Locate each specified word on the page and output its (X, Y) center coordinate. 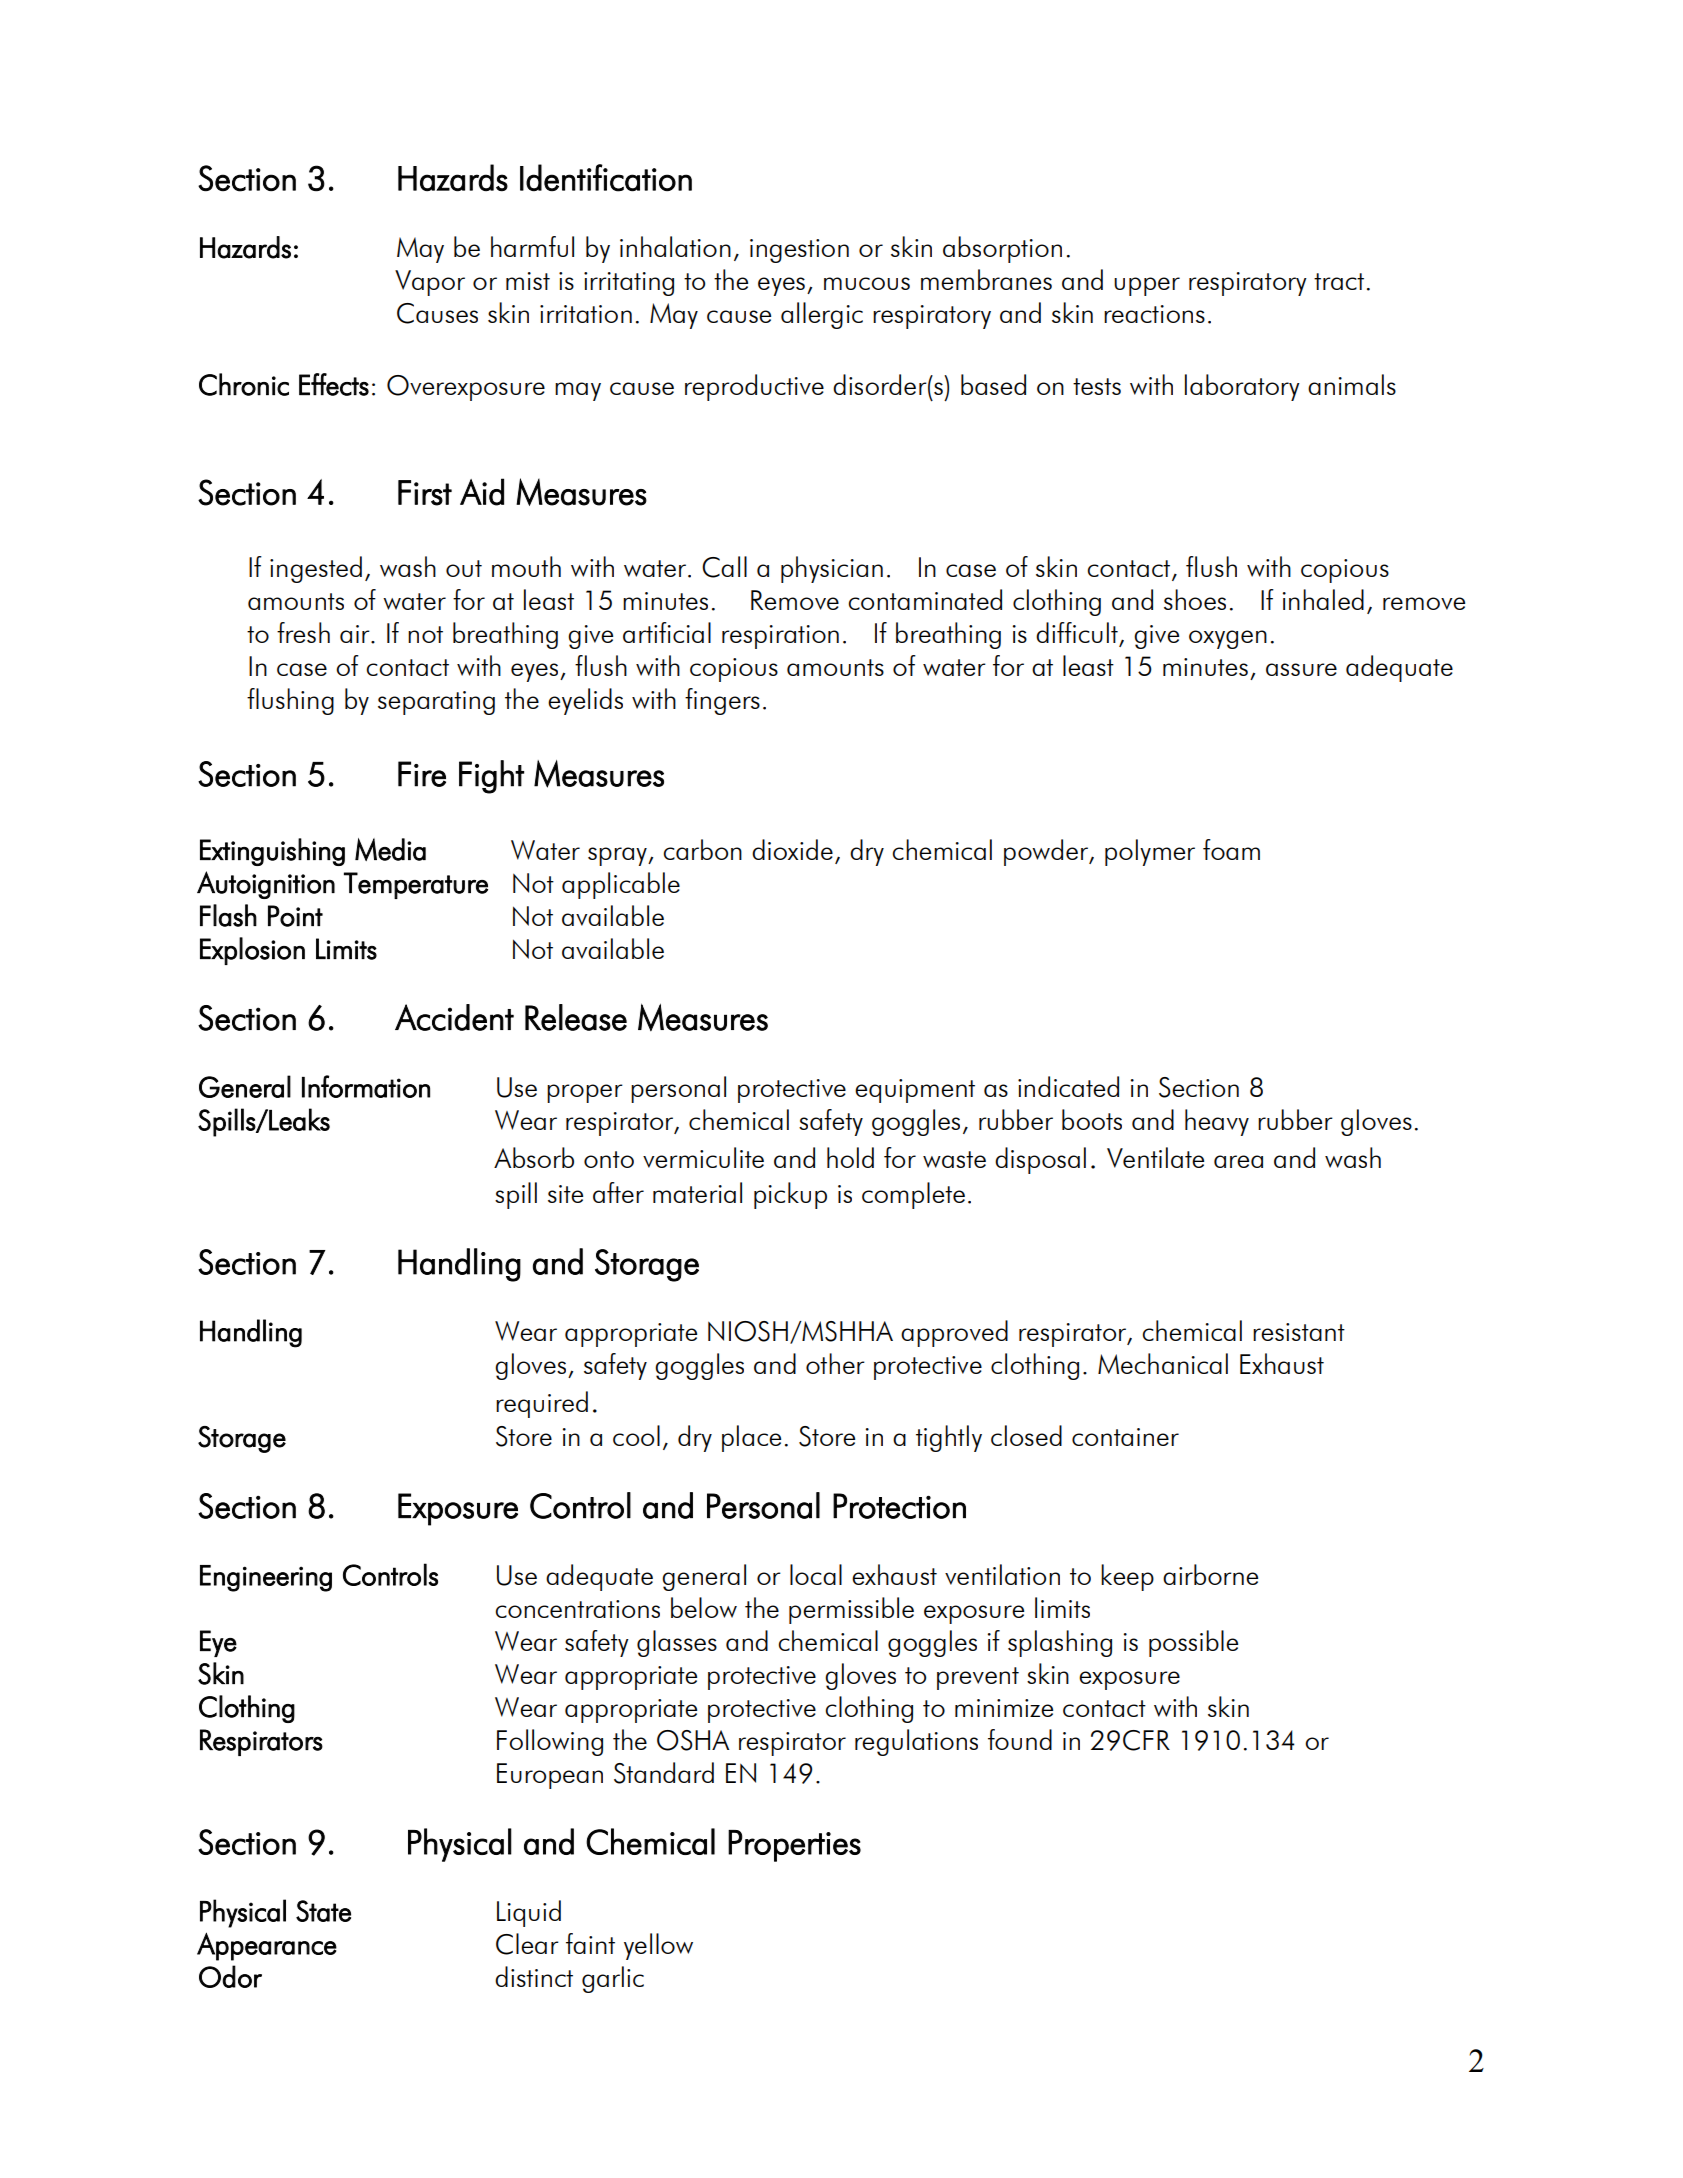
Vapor (430, 283)
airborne (1210, 1574)
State (323, 1911)
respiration (780, 637)
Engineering (266, 1578)
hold (850, 1157)
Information (366, 1086)
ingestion (799, 251)
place (751, 1438)
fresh (303, 632)
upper (1147, 286)
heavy (1217, 1122)
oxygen (1228, 639)
